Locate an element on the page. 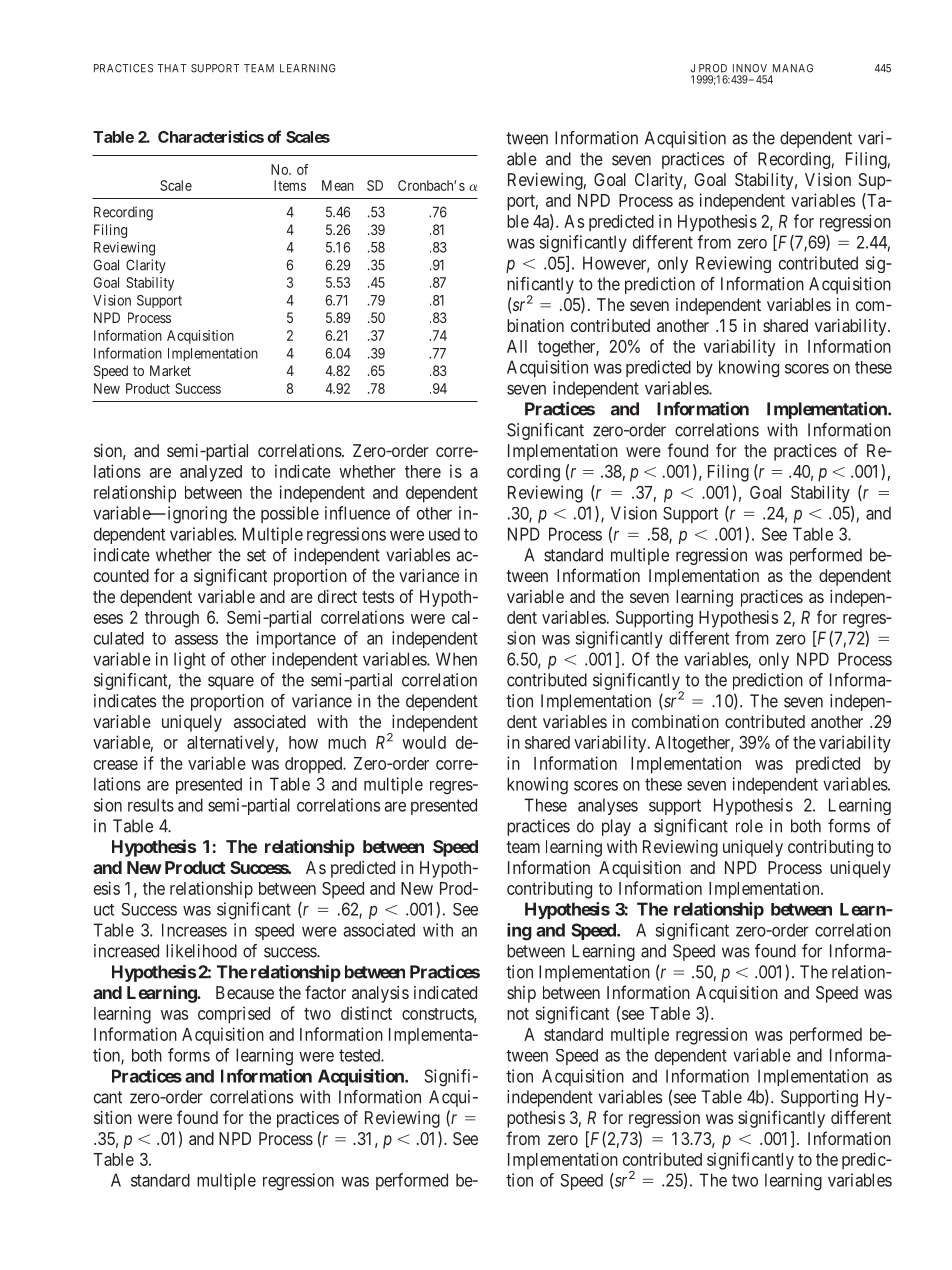 The height and width of the document is (1270, 952). When is located at coordinates (456, 659).
